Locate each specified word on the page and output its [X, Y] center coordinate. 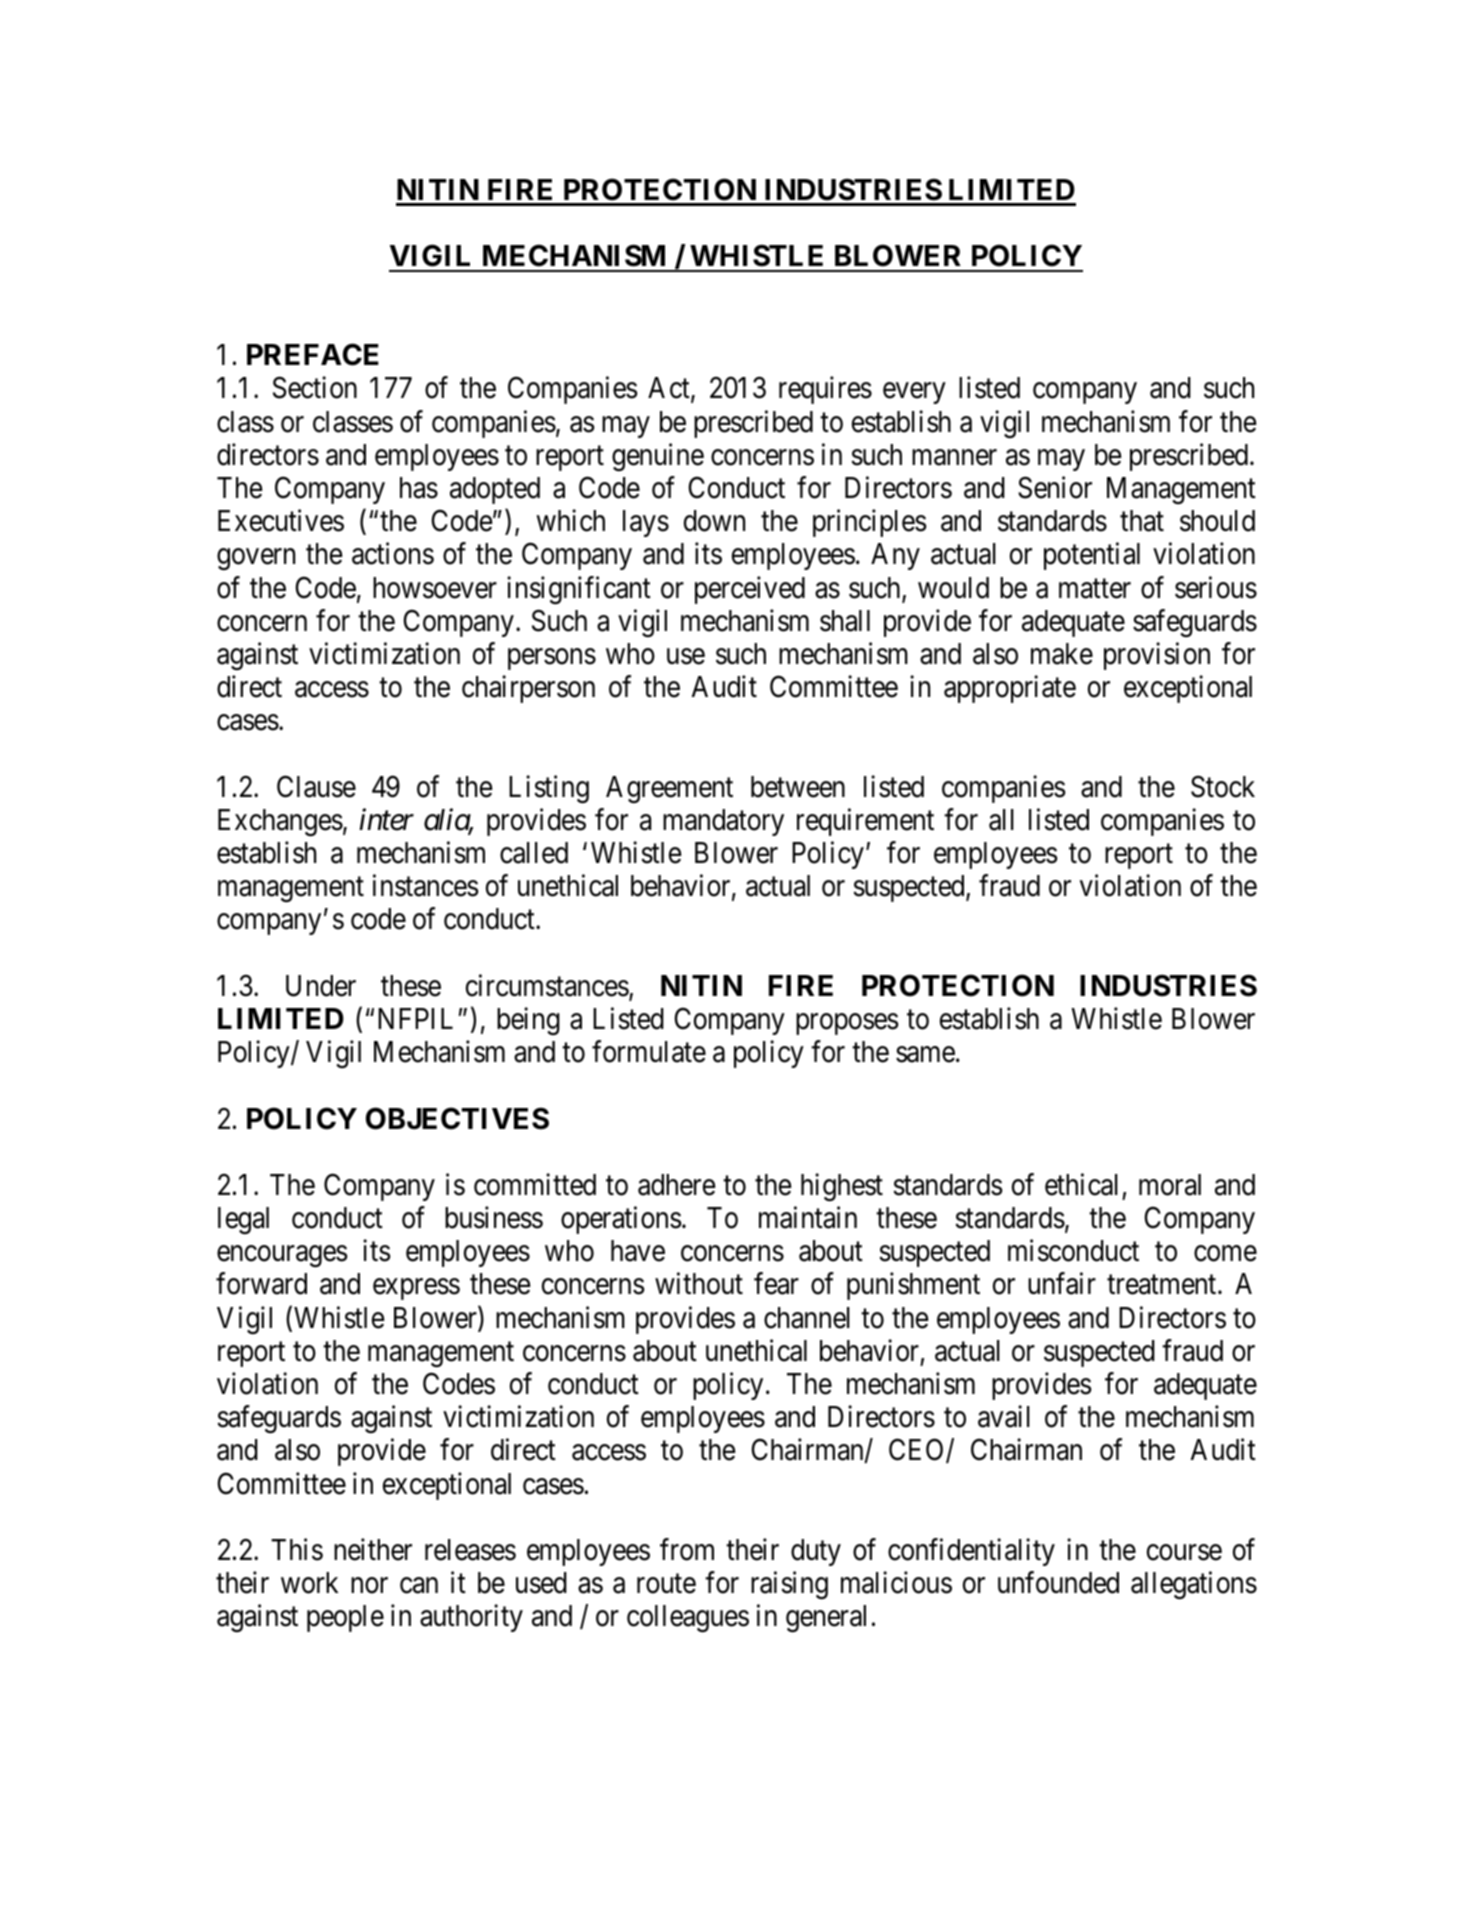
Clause [316, 786]
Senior [1055, 487]
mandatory [723, 822]
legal [243, 1220]
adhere [676, 1185]
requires [825, 390]
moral [1170, 1185]
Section [315, 388]
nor [369, 1586]
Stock [1223, 786]
